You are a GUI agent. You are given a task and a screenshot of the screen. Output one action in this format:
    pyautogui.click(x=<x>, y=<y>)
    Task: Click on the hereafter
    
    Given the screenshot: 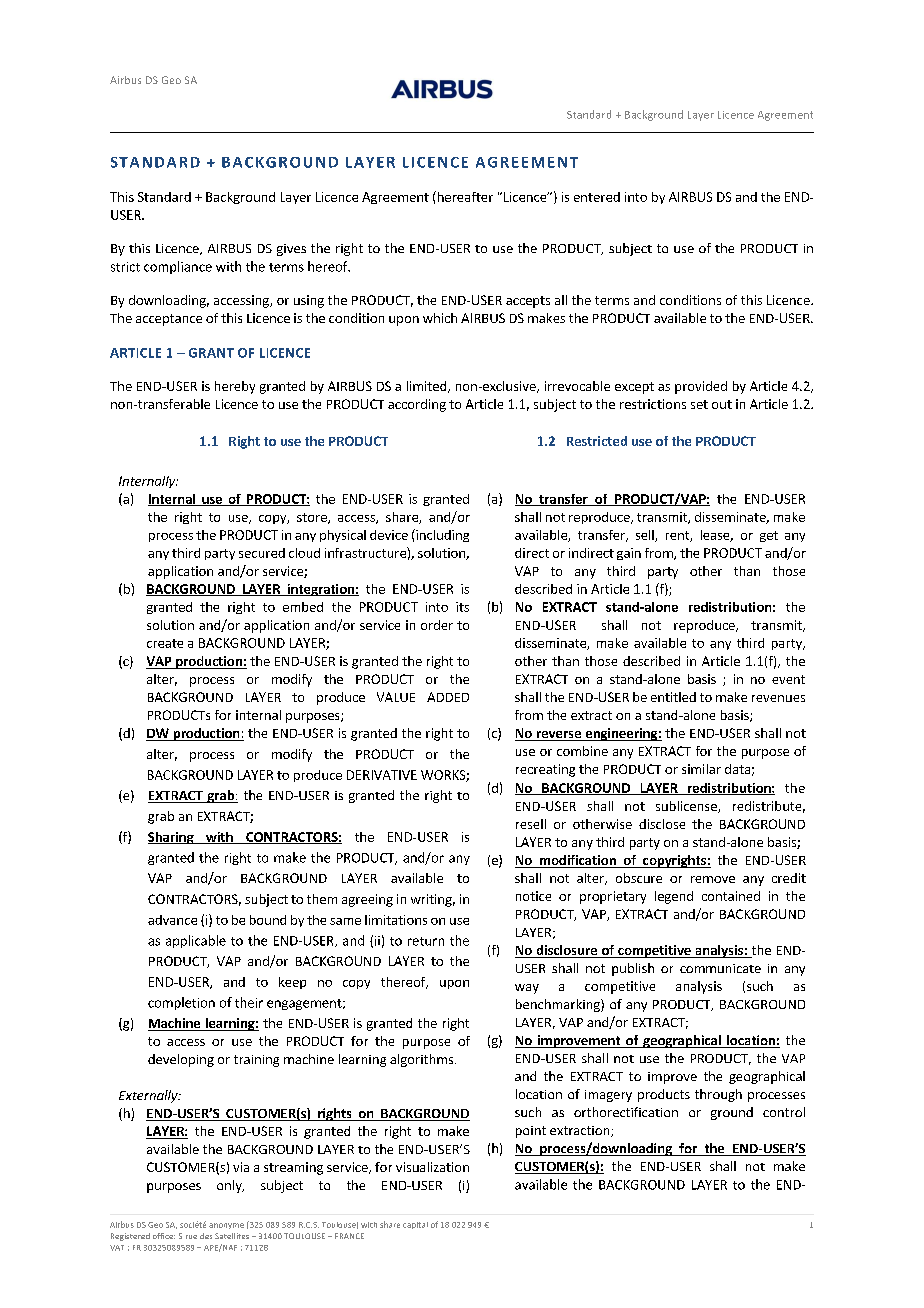 What is the action you would take?
    pyautogui.click(x=464, y=196)
